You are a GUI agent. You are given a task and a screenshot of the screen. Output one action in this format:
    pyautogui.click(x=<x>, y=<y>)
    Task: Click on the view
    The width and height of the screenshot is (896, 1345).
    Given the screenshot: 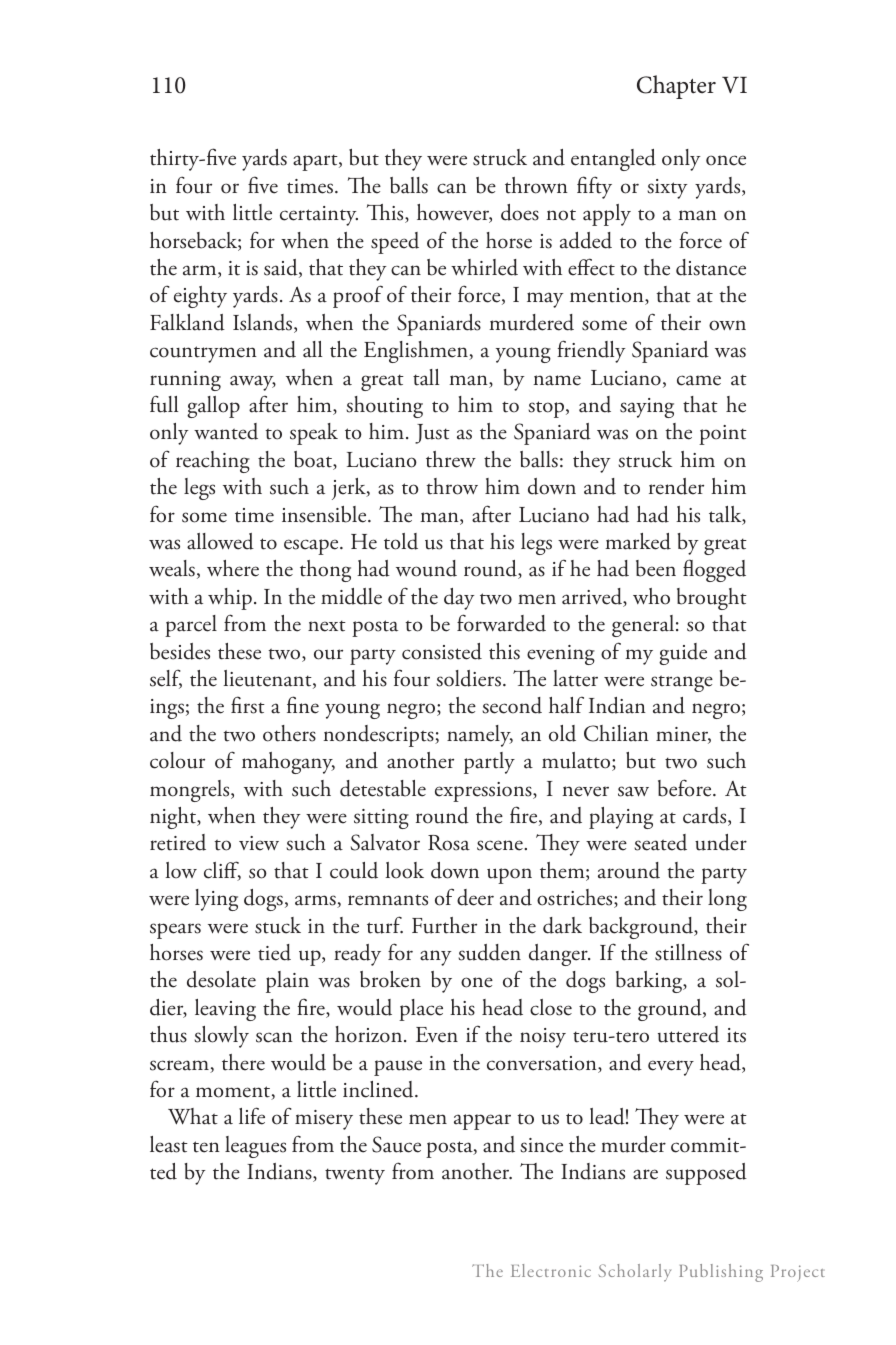 What is the action you would take?
    pyautogui.click(x=259, y=843)
